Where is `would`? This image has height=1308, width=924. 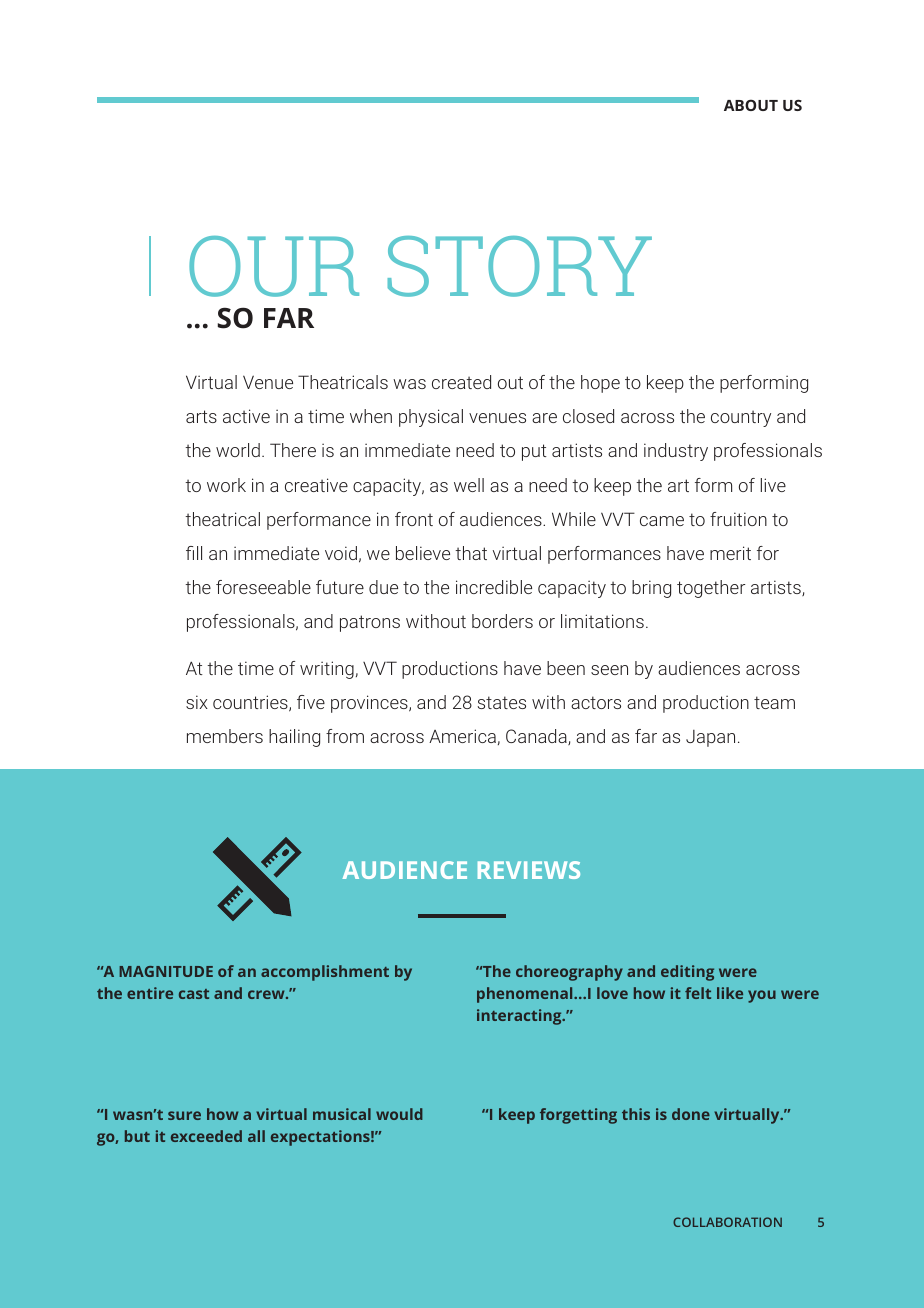 would is located at coordinates (399, 1114).
